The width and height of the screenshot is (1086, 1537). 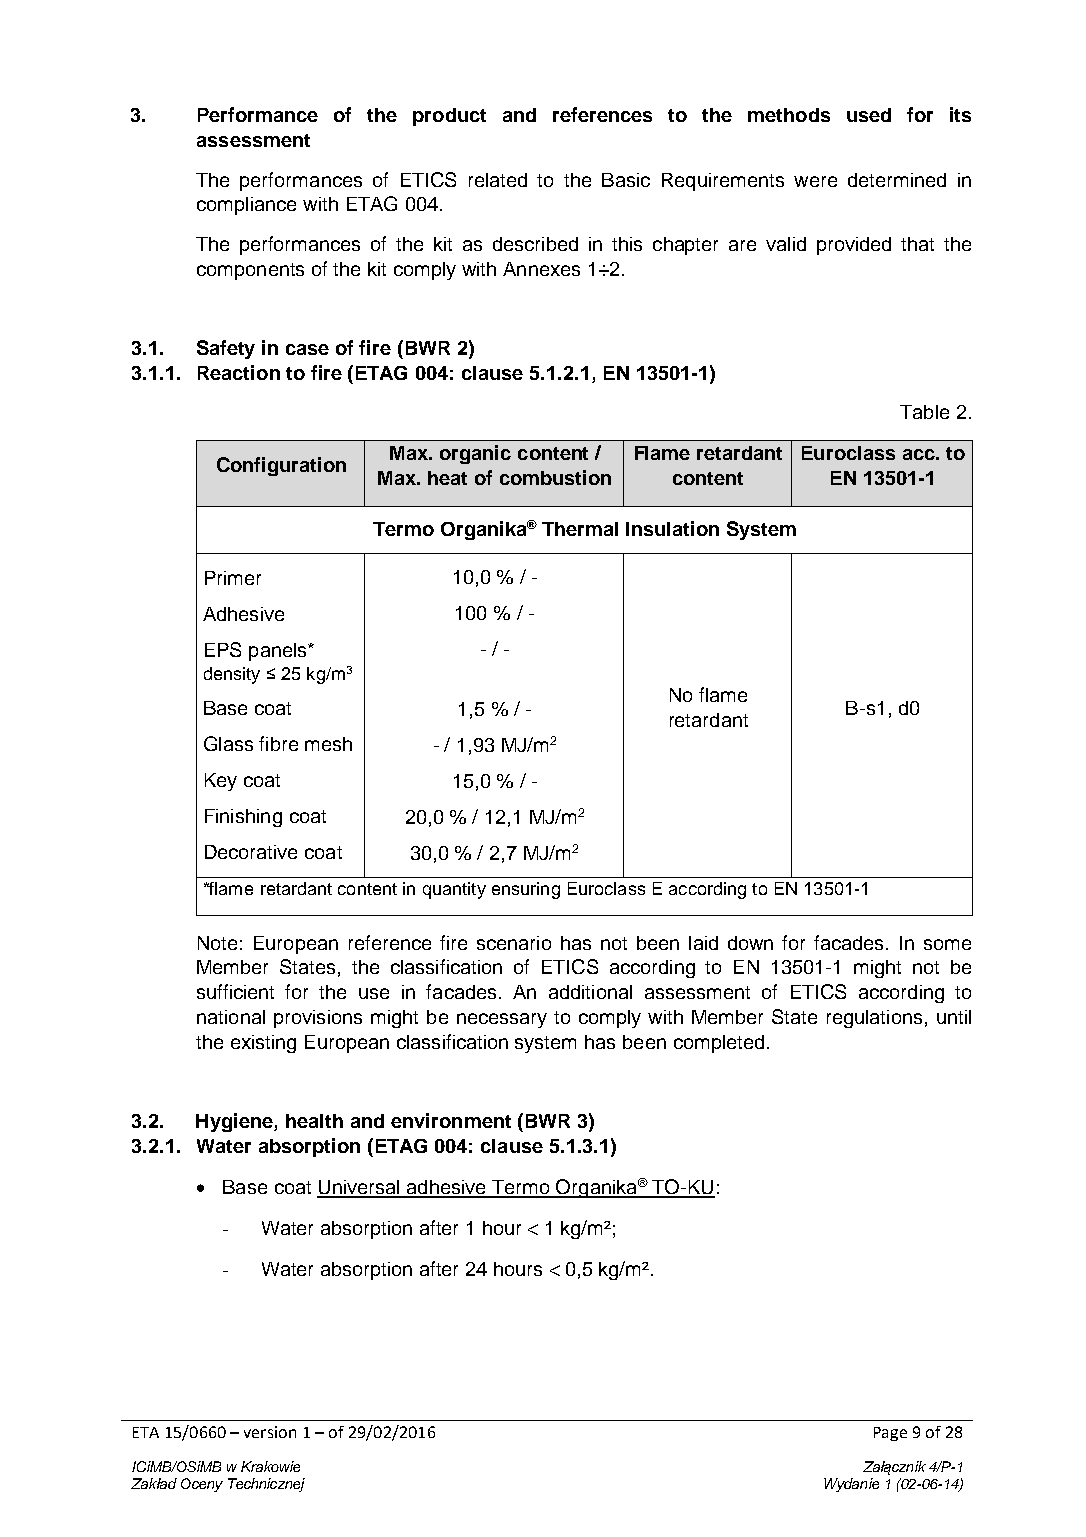 I want to click on Table, so click(x=924, y=412).
